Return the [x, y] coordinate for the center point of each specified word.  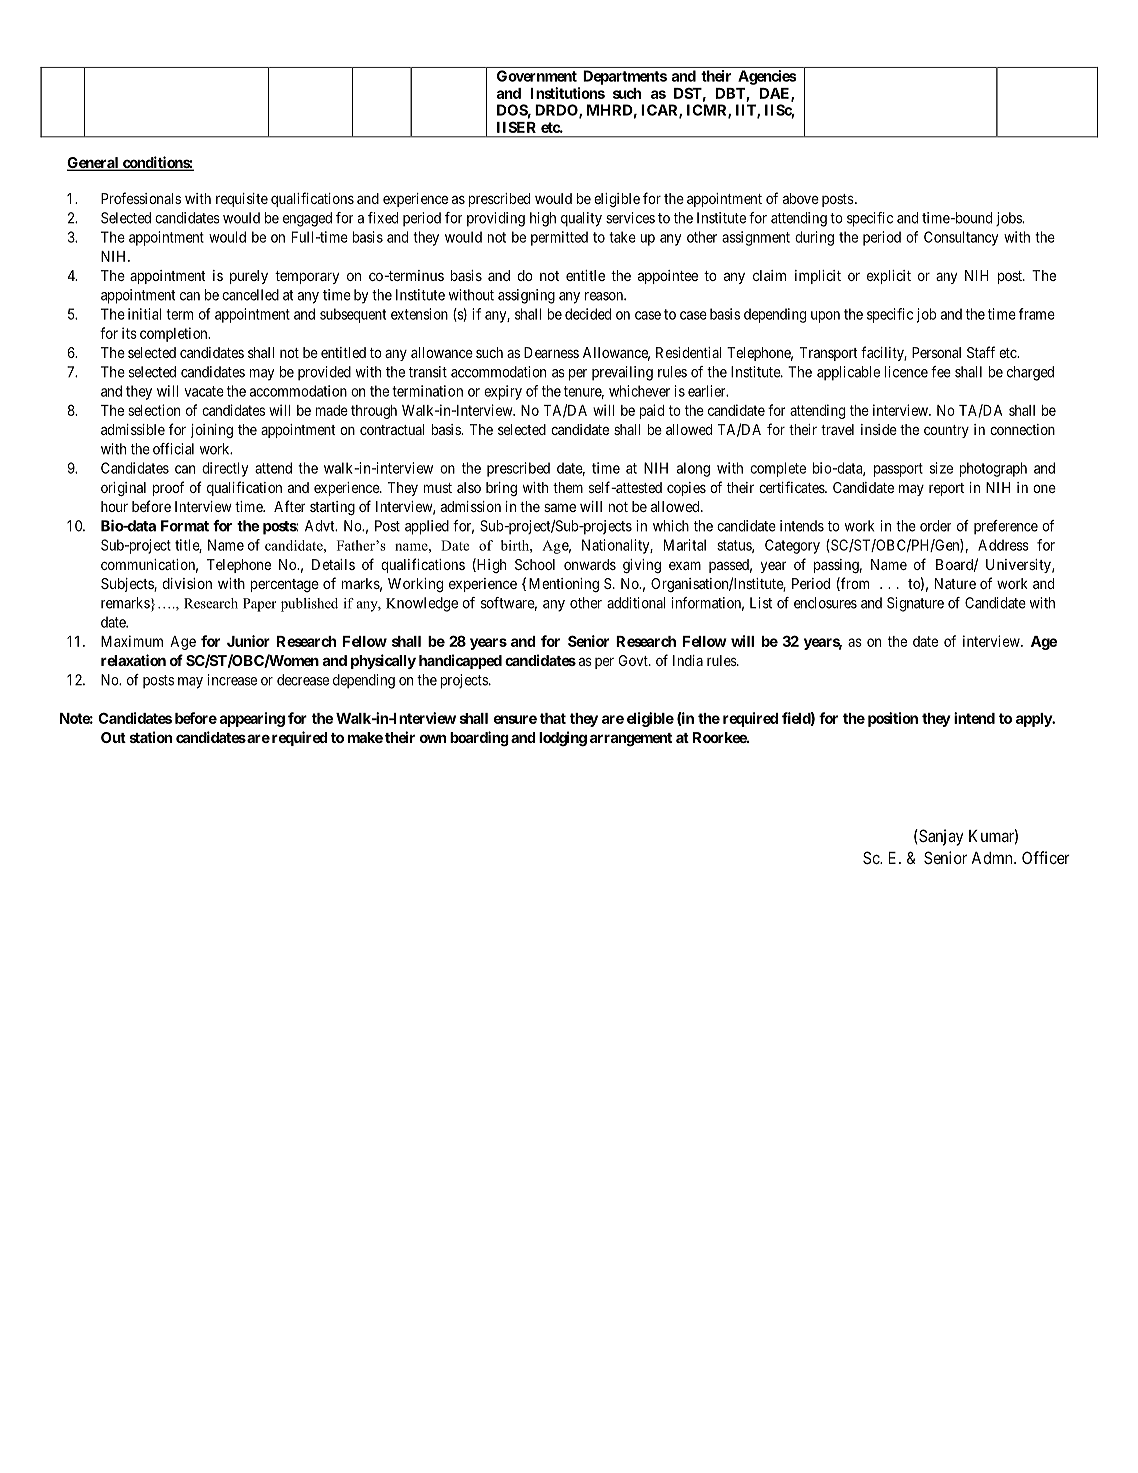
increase [232, 680]
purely [249, 277]
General [94, 164]
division [187, 583]
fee [941, 372]
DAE [776, 94]
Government [537, 76]
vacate [204, 391]
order [936, 526]
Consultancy [961, 238]
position [893, 719]
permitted [559, 238]
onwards [590, 564]
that [553, 718]
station [151, 737]
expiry [503, 392]
